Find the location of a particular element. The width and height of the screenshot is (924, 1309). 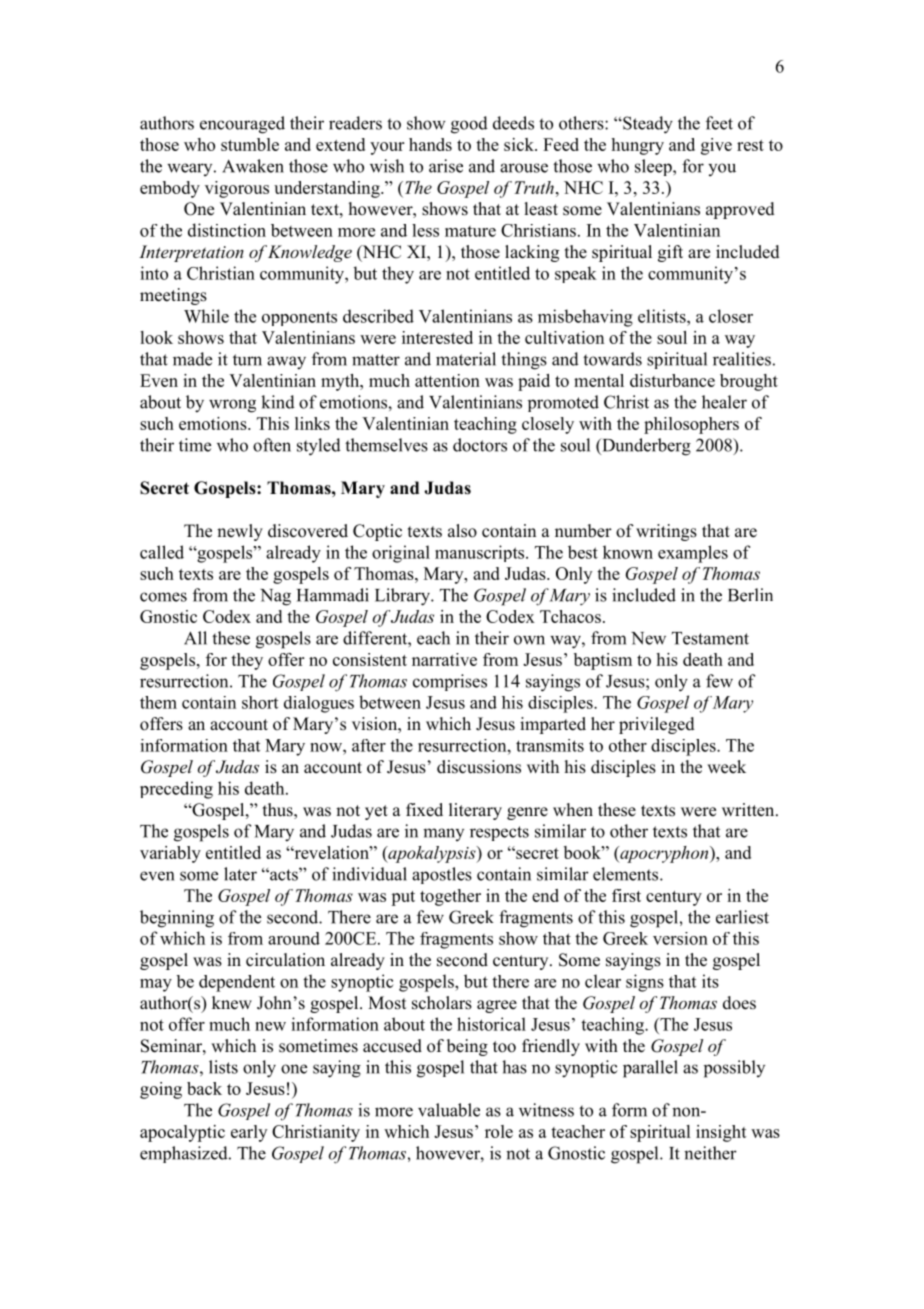

narrative is located at coordinates (444, 659).
